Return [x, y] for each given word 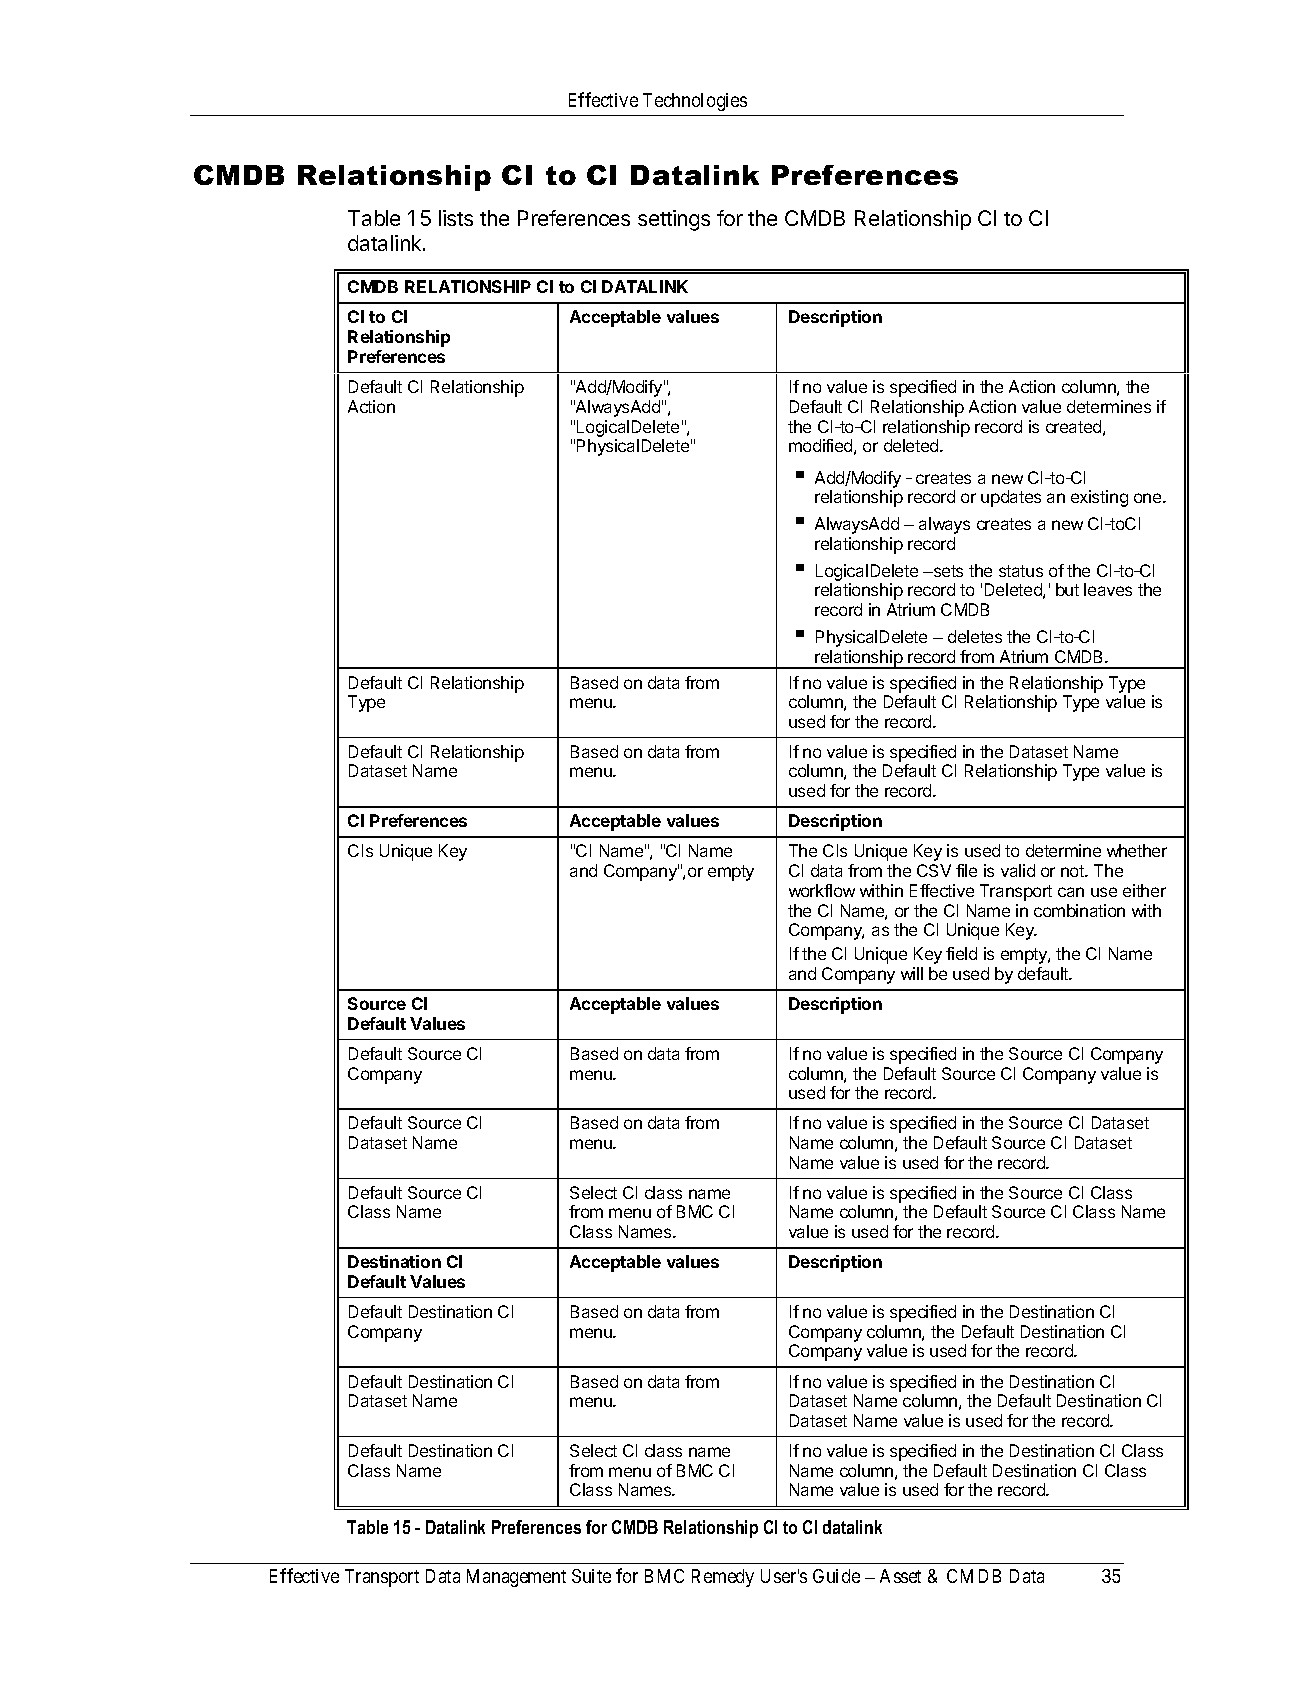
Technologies [695, 102]
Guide [836, 1576]
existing [1099, 498]
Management [516, 1578]
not [1073, 871]
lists [456, 218]
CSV [934, 870]
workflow [822, 890]
